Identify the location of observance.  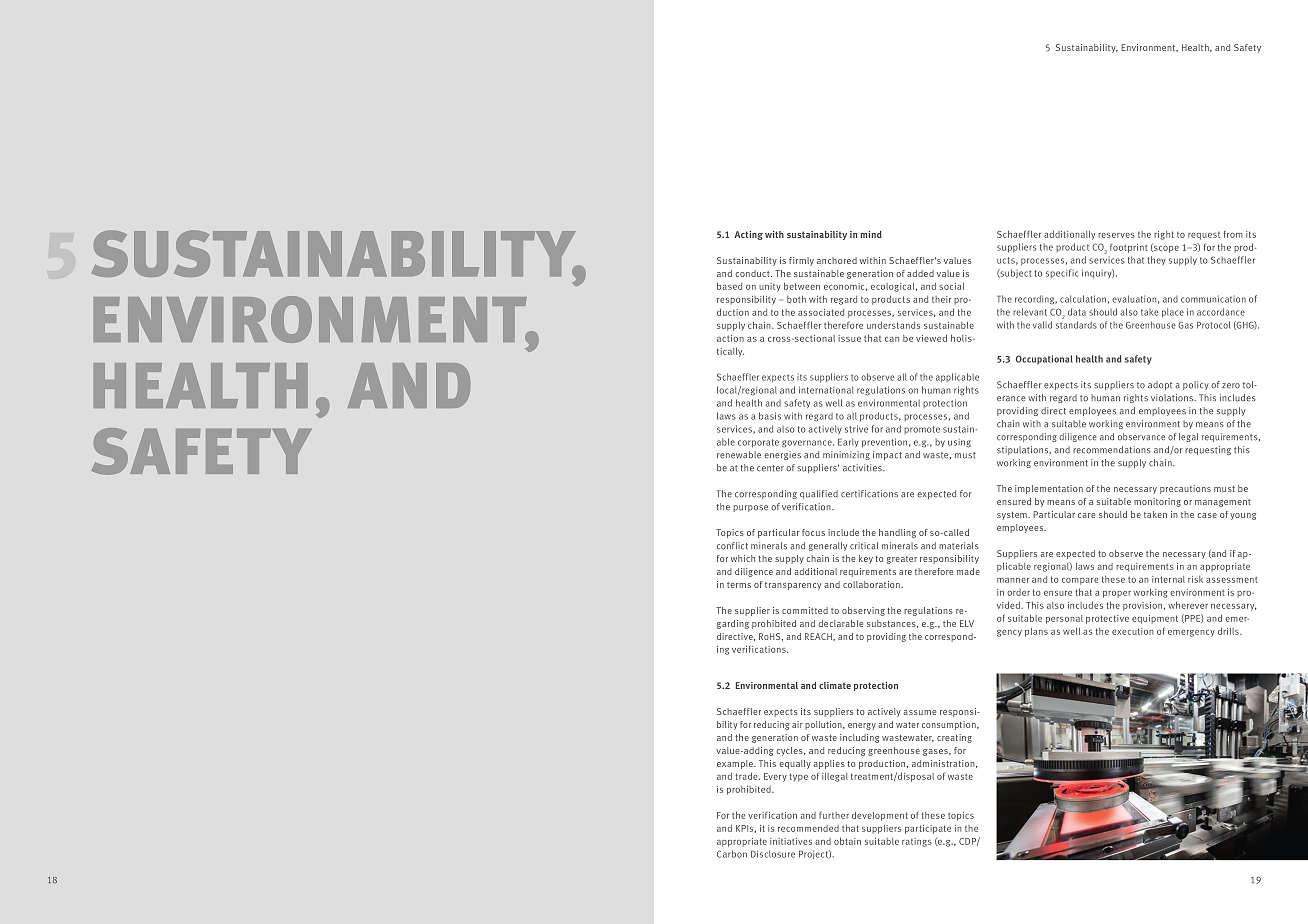
(1141, 437).
